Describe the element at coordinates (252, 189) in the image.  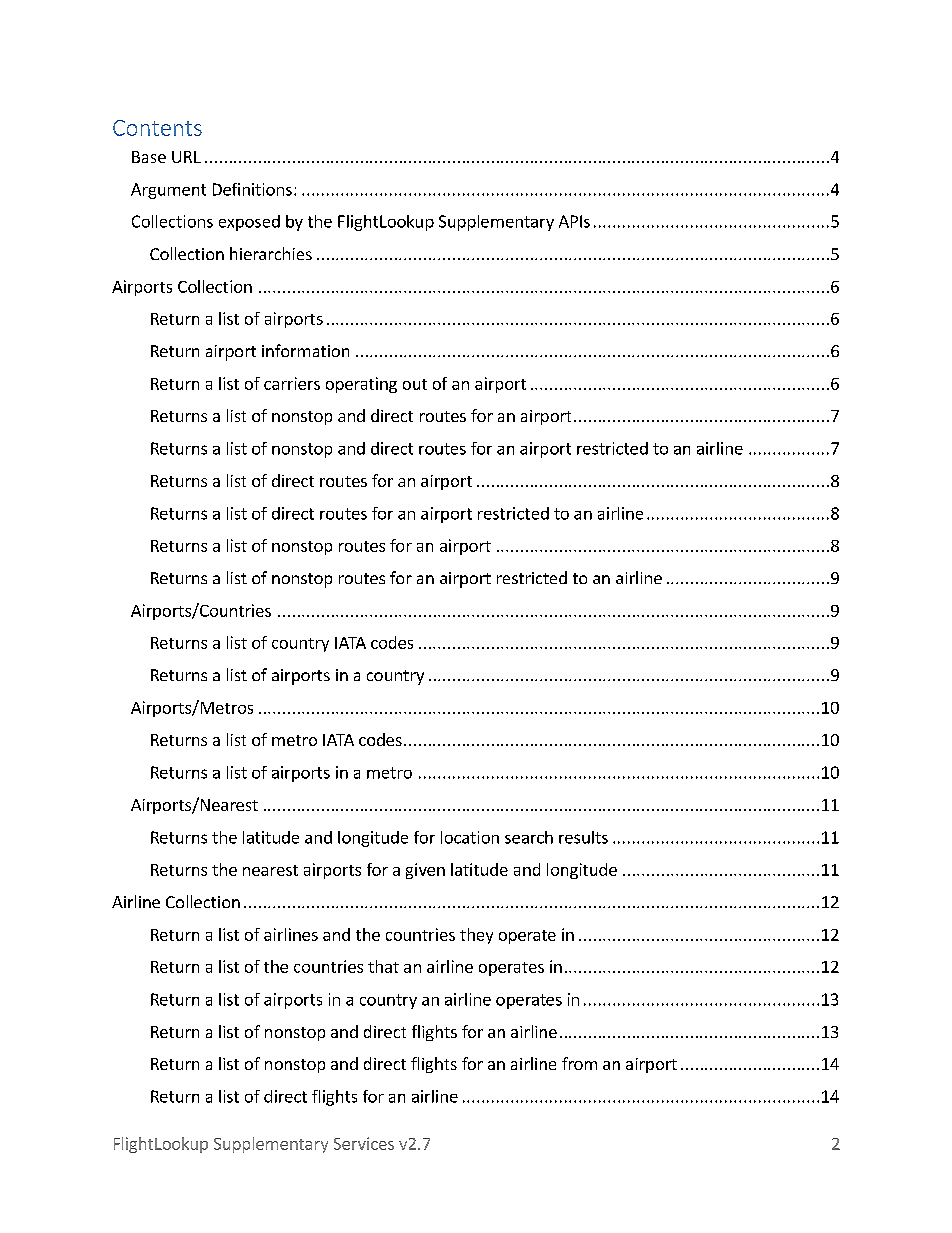
I see `Definitions` at that location.
